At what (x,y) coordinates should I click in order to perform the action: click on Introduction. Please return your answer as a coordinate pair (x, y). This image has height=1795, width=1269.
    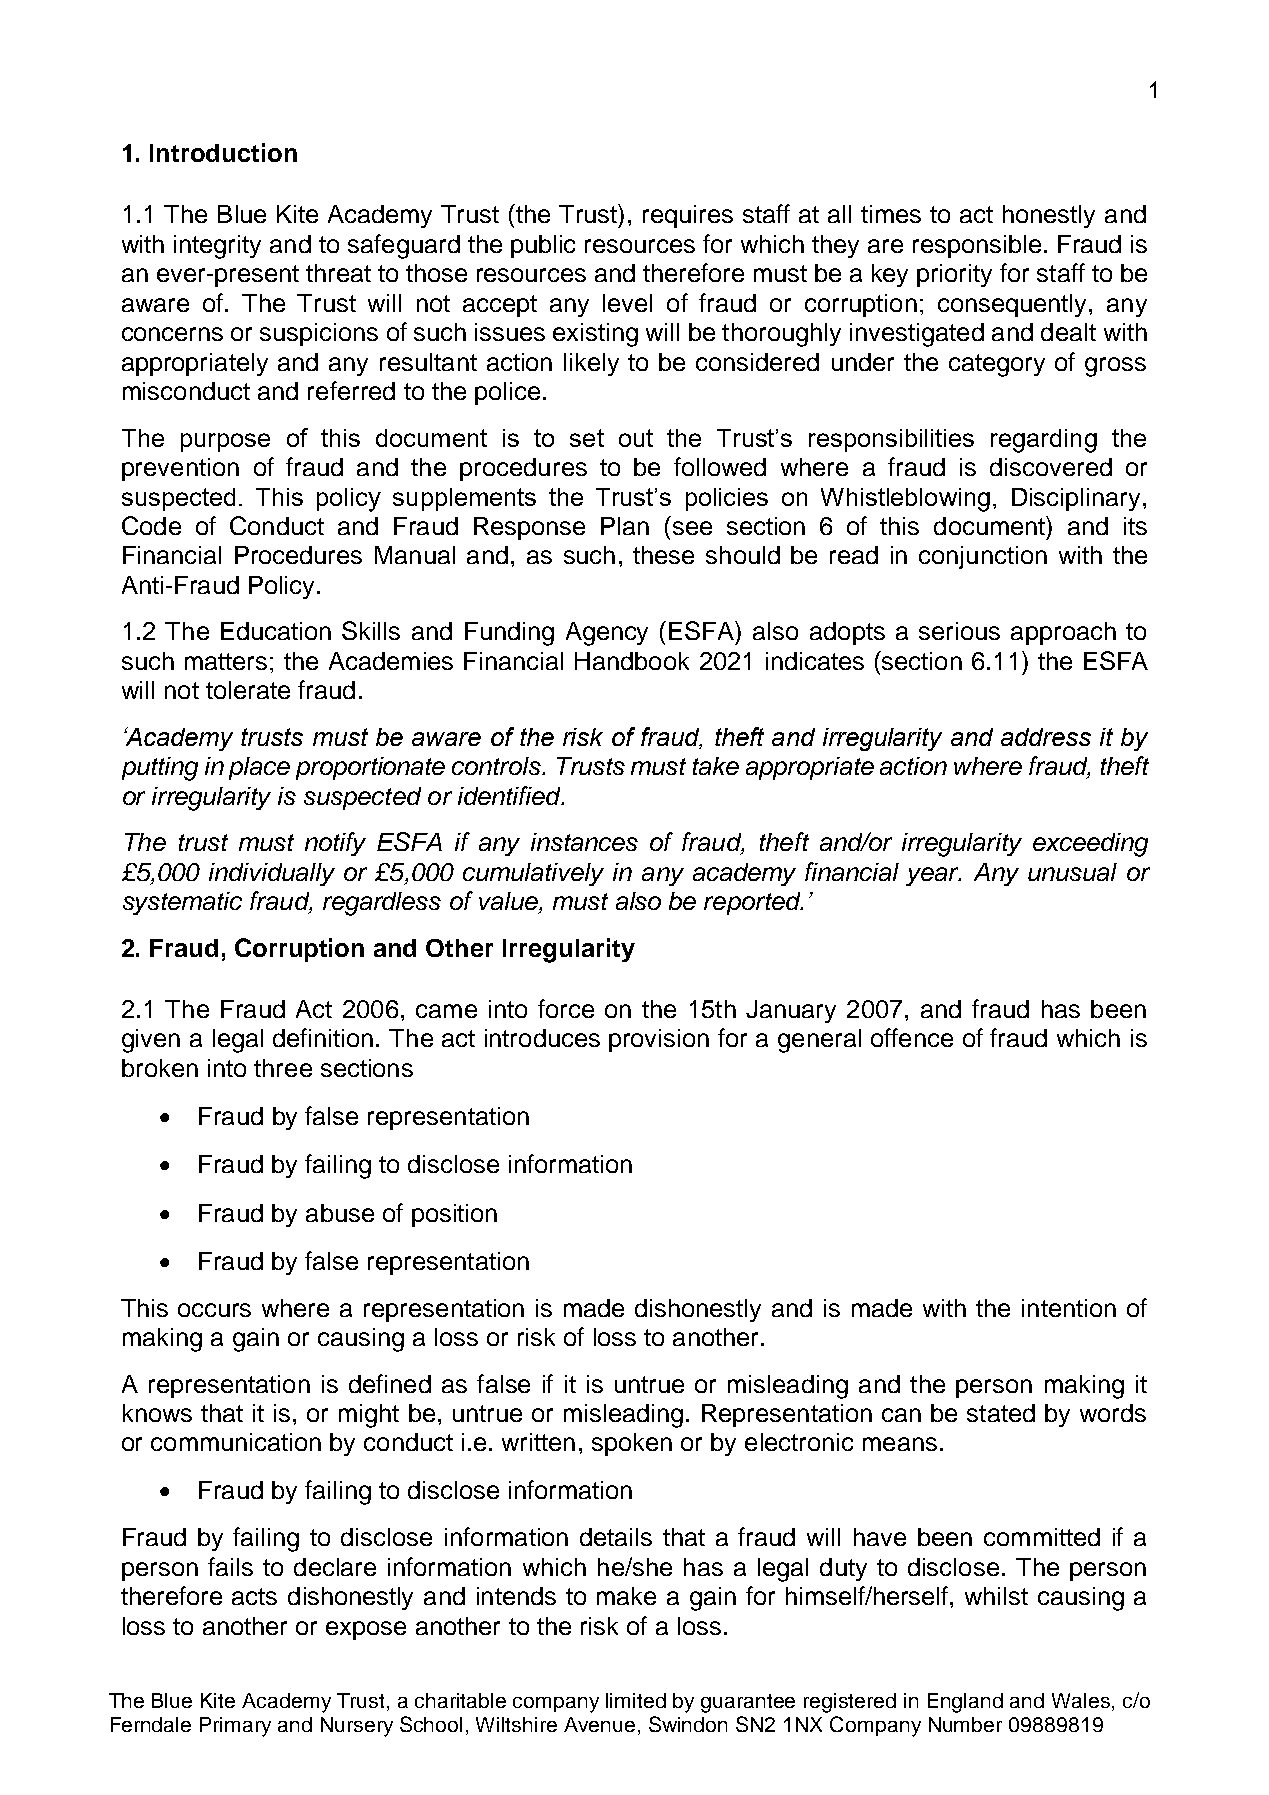
    Looking at the image, I should click on (223, 152).
